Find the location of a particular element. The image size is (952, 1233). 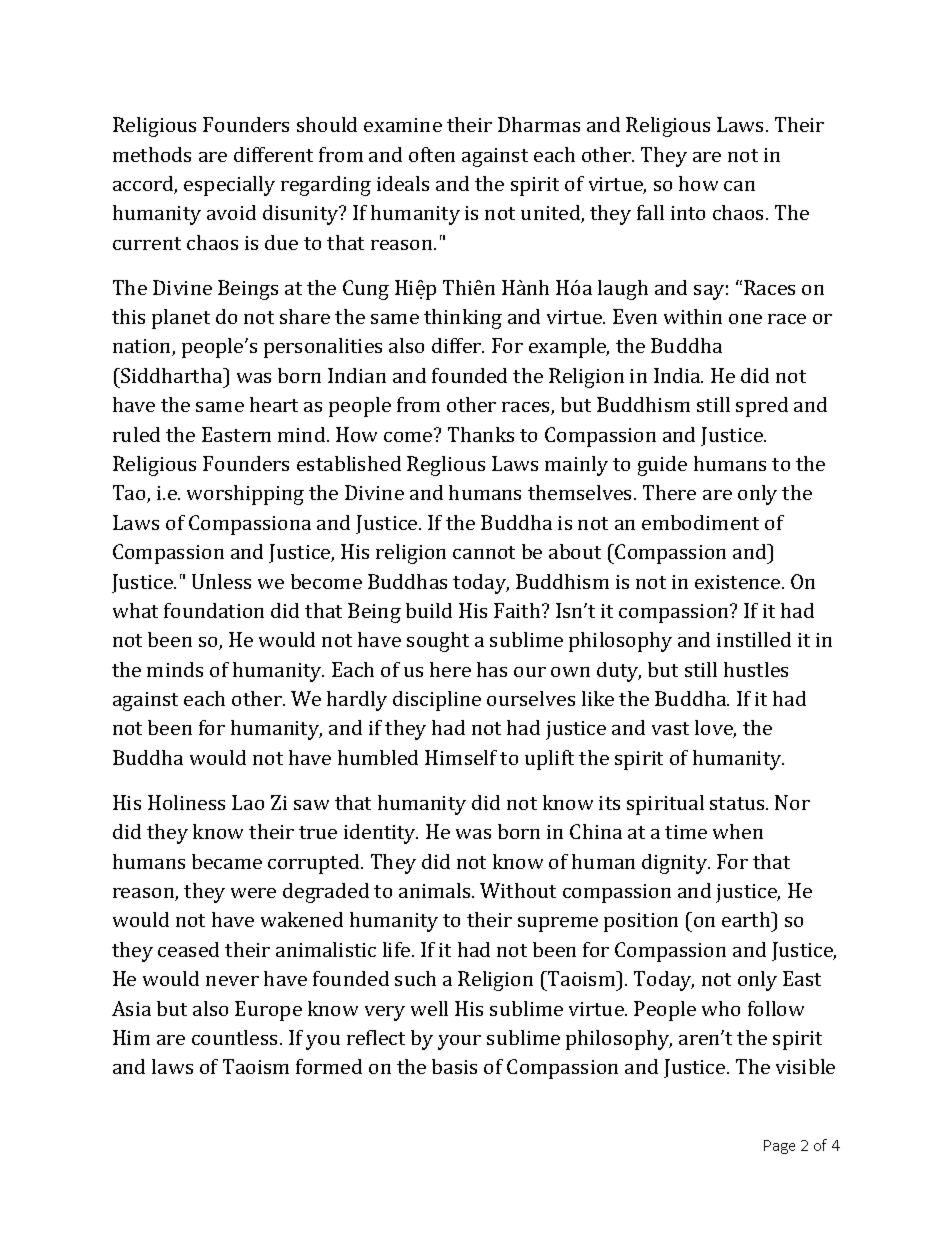

especially is located at coordinates (229, 186).
